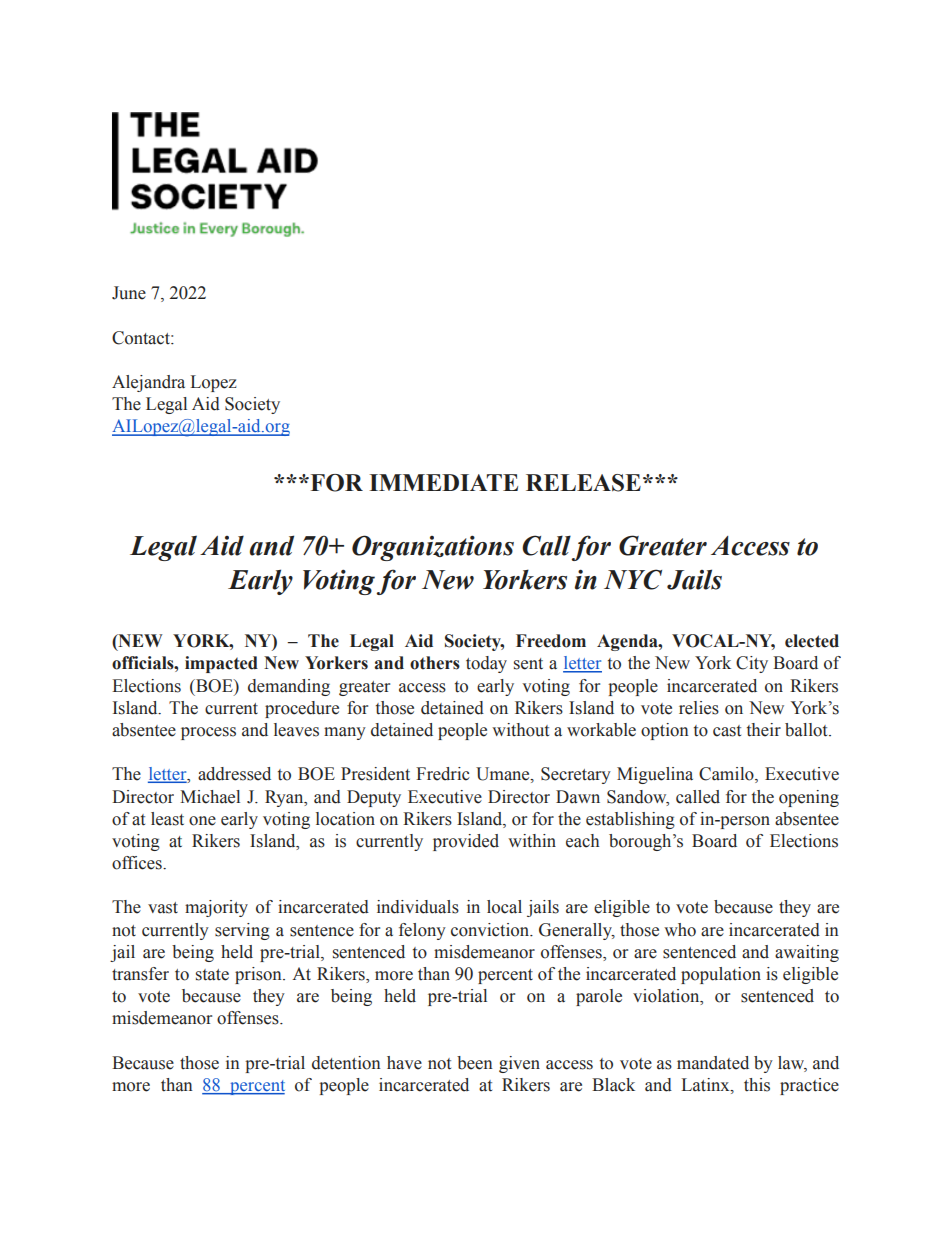 Image resolution: width=952 pixels, height=1233 pixels. I want to click on impacted, so click(221, 664).
